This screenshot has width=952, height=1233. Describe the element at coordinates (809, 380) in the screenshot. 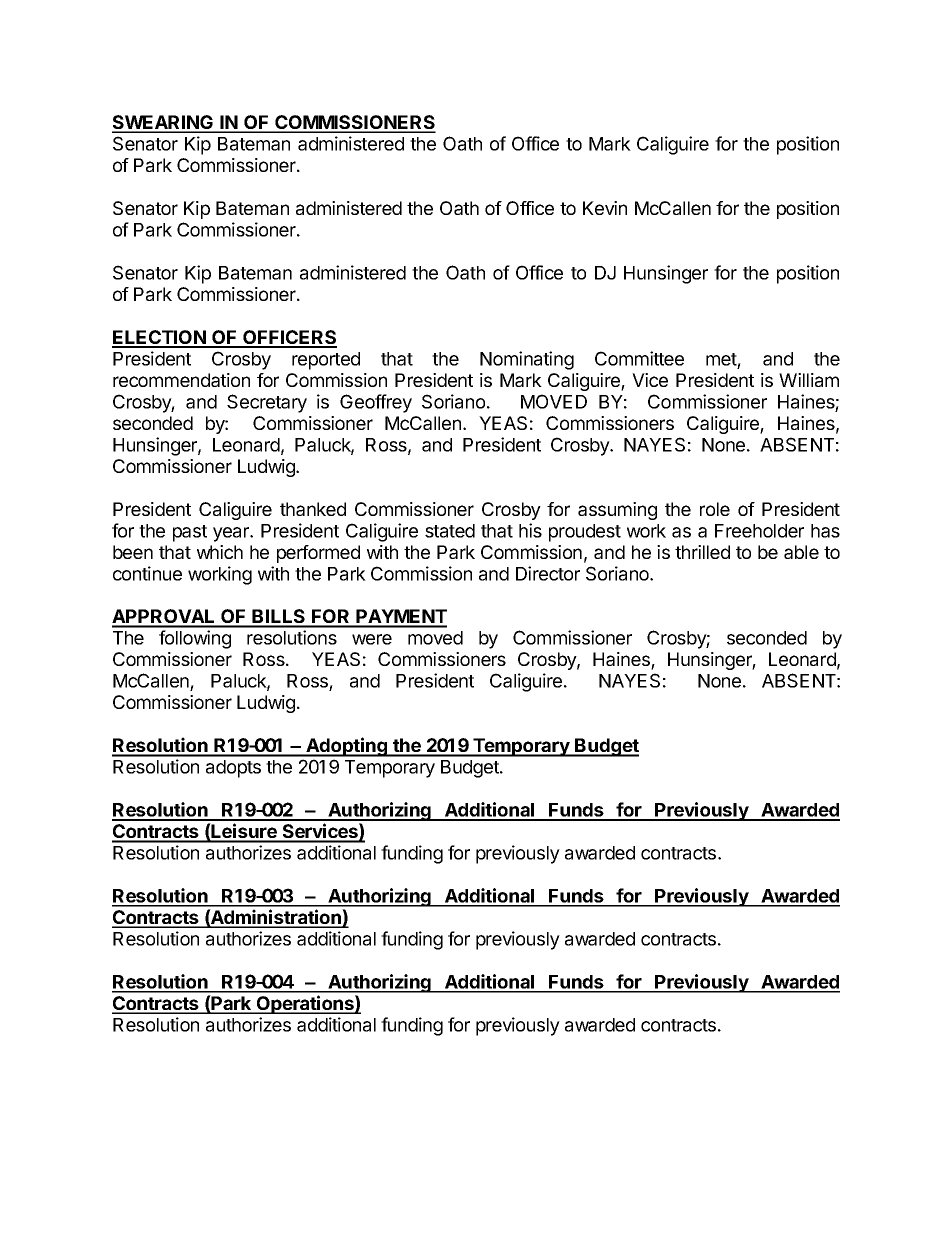

I see `William` at that location.
